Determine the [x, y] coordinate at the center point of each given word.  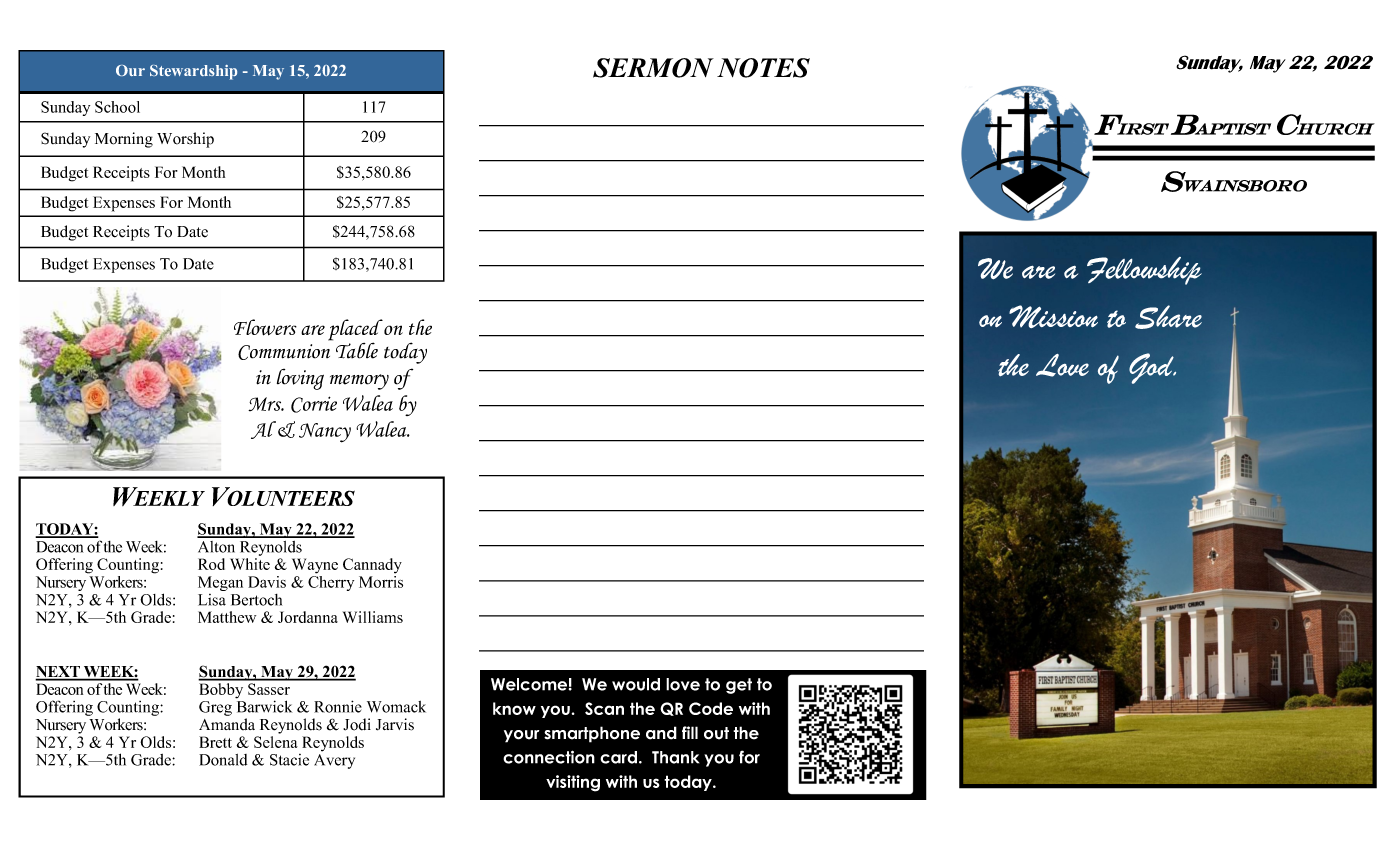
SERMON [653, 68]
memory [359, 382]
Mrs [266, 404]
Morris [381, 580]
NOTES [763, 68]
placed [355, 331]
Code [711, 708]
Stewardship [193, 72]
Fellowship [1144, 271]
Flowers [265, 327]
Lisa [212, 600]
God [1152, 368]
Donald [223, 760]
